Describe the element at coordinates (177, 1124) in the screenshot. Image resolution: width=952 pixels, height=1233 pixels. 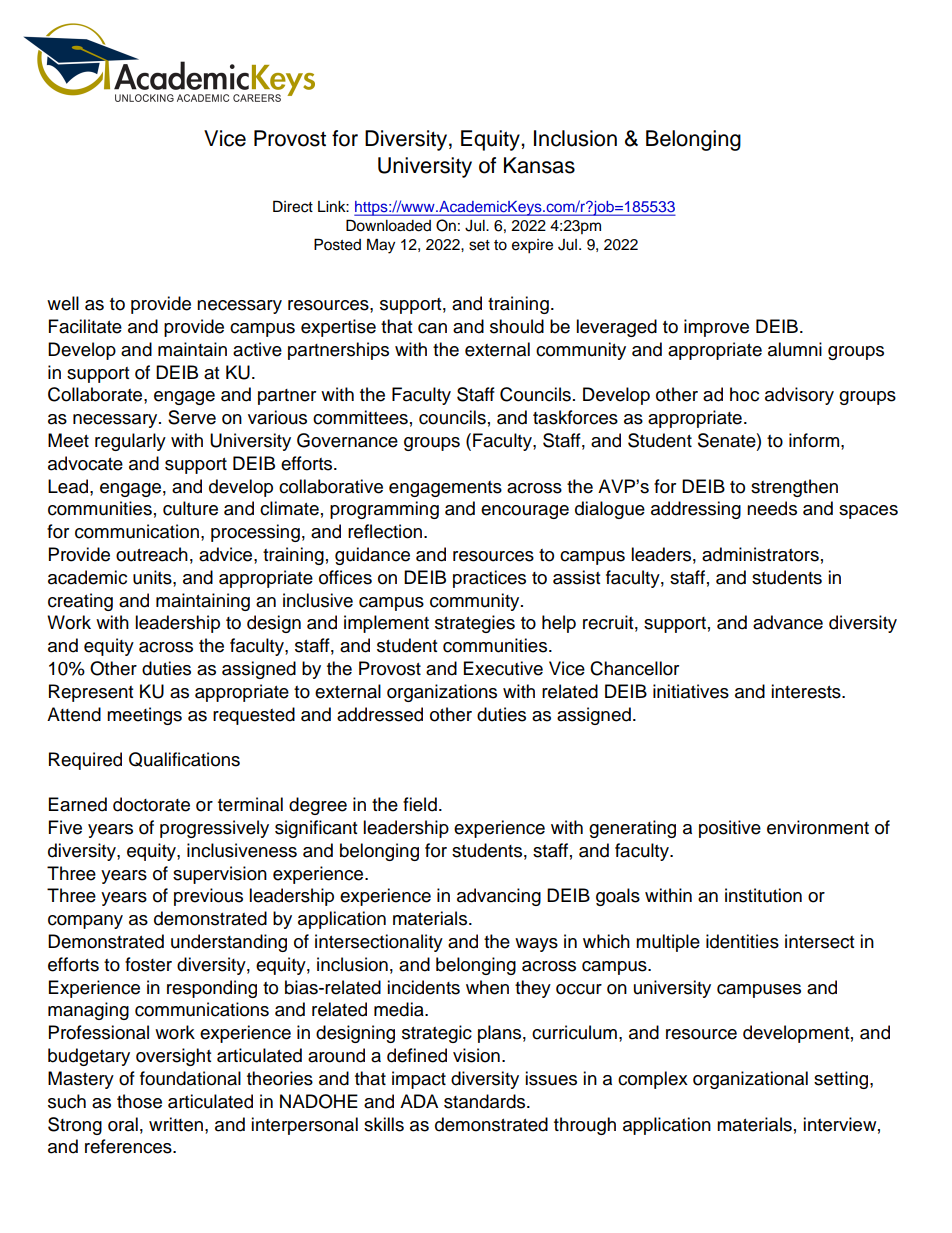
I see `written` at that location.
